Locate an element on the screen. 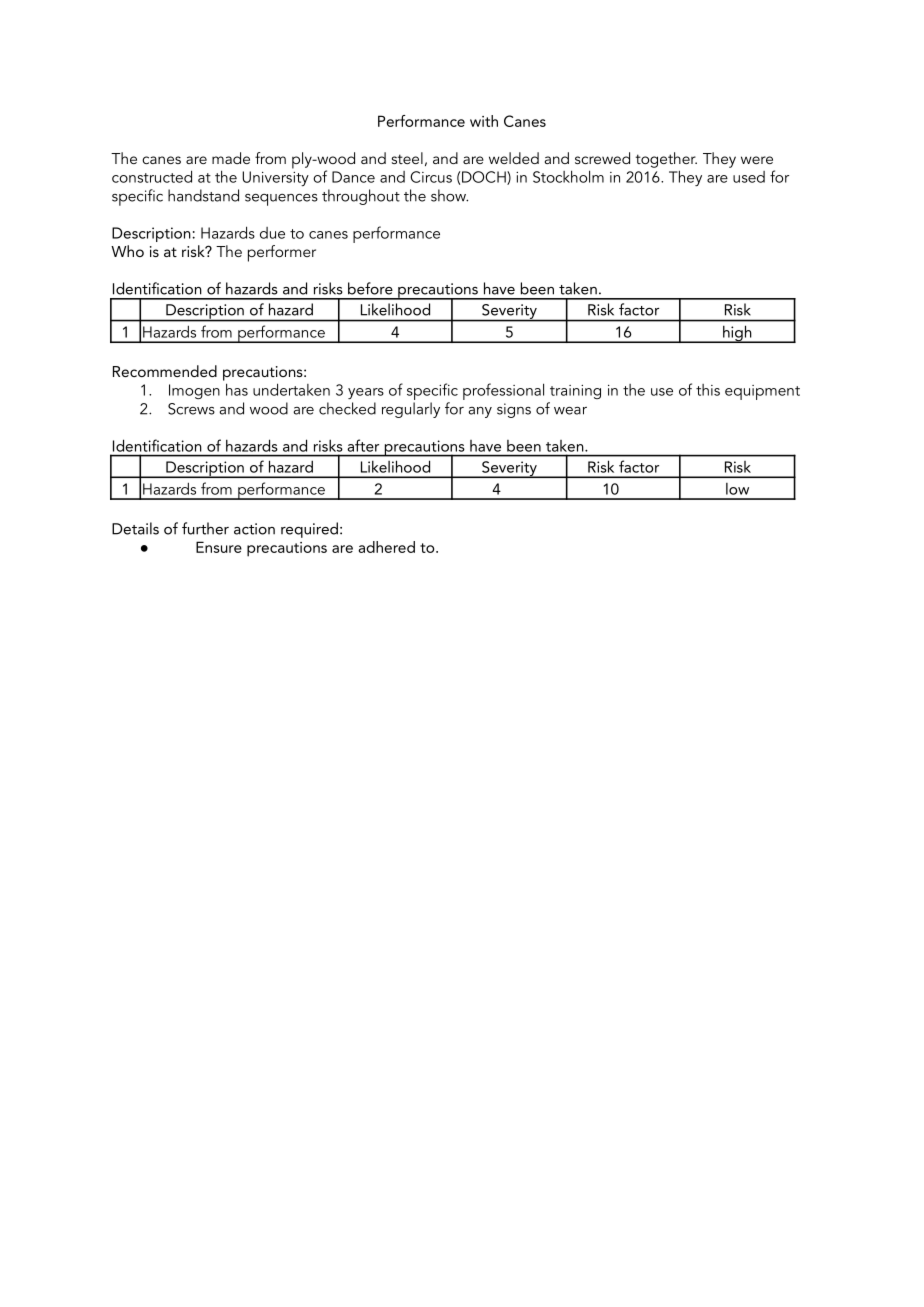 This screenshot has height=1307, width=924. made is located at coordinates (231, 158).
